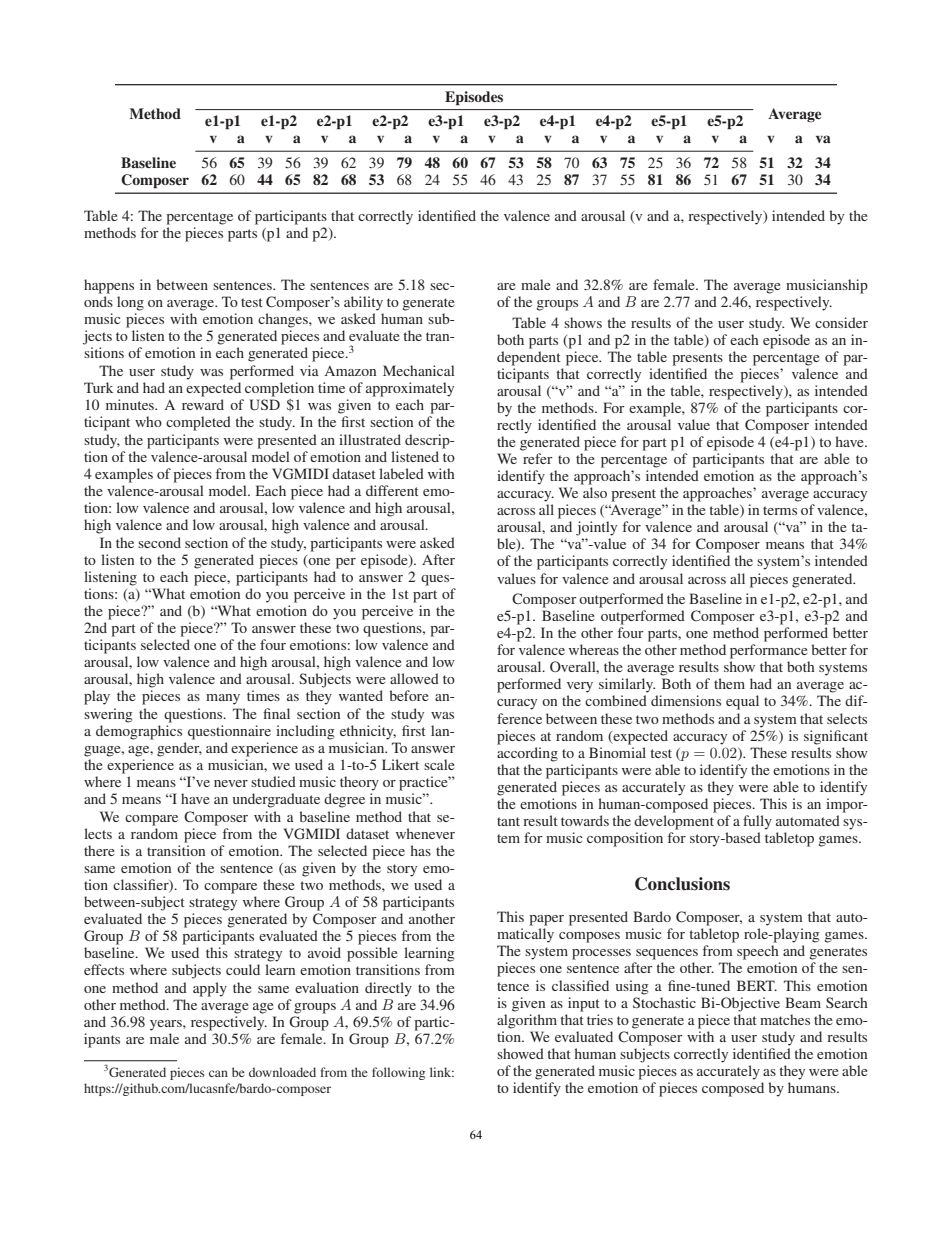 This document has width=952, height=1233. What do you see at coordinates (414, 678) in the document?
I see `allowed` at bounding box center [414, 678].
